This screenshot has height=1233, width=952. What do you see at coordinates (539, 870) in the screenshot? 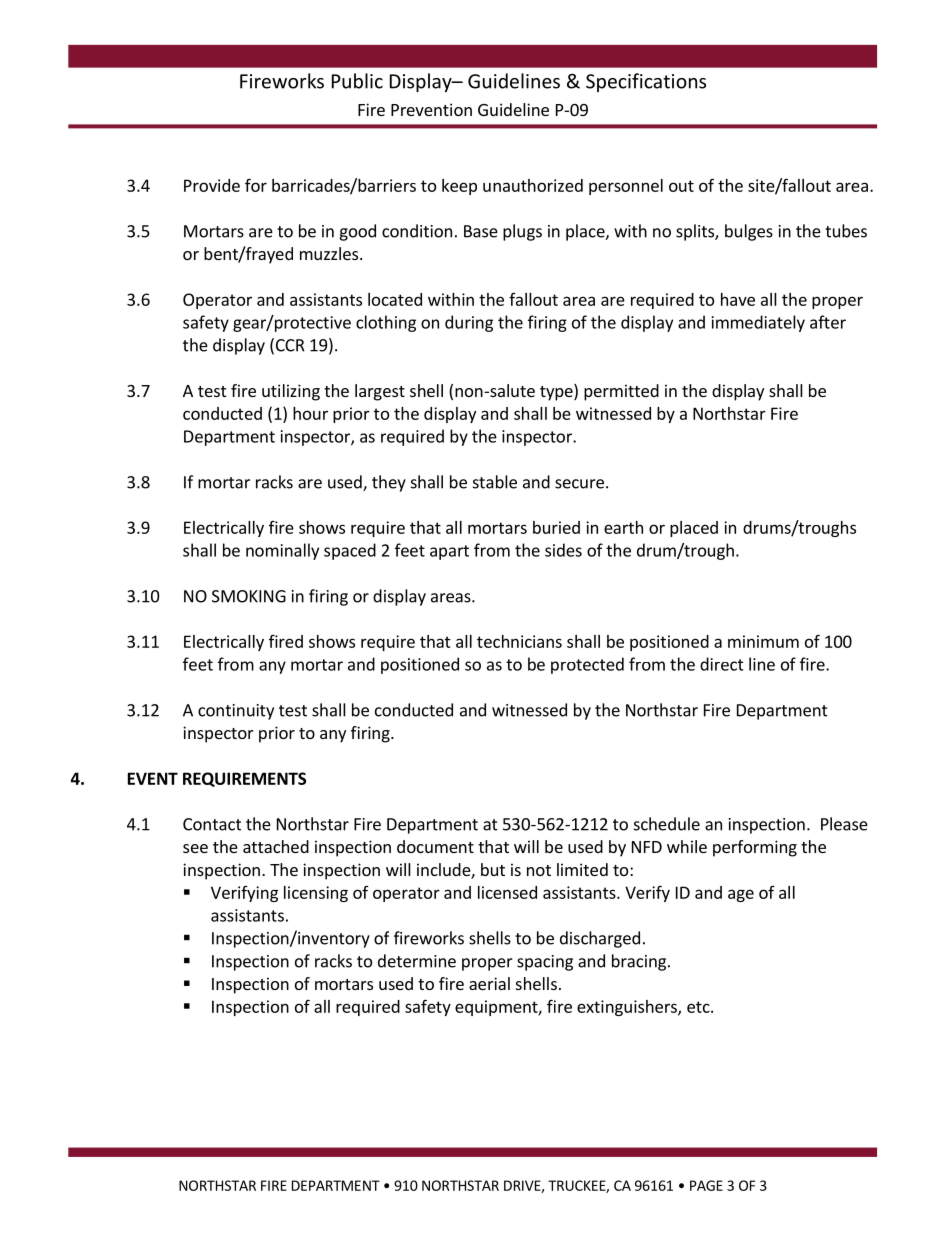
I see `not` at bounding box center [539, 870].
